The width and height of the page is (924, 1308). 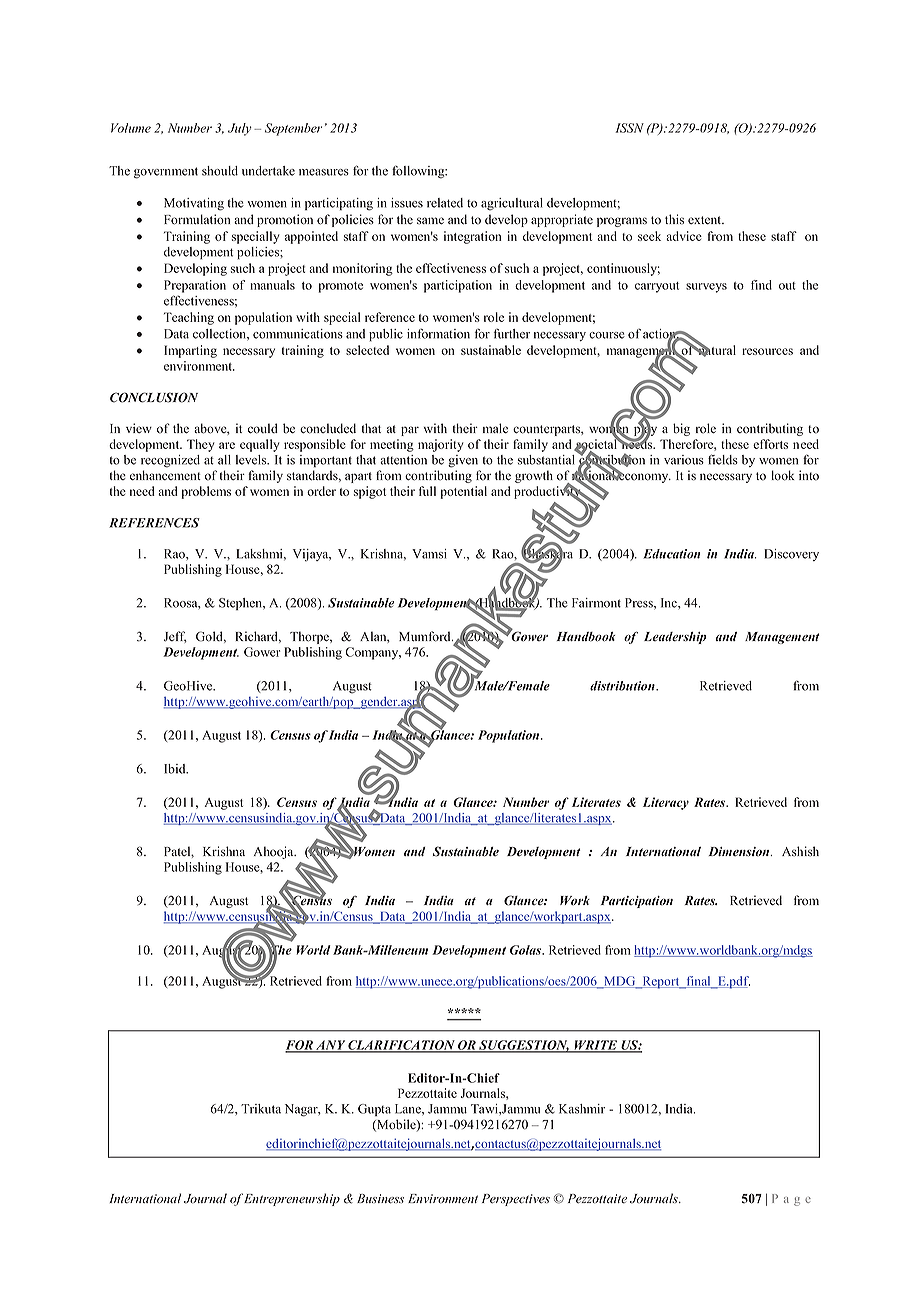 What do you see at coordinates (623, 686) in the page?
I see `distribution` at bounding box center [623, 686].
